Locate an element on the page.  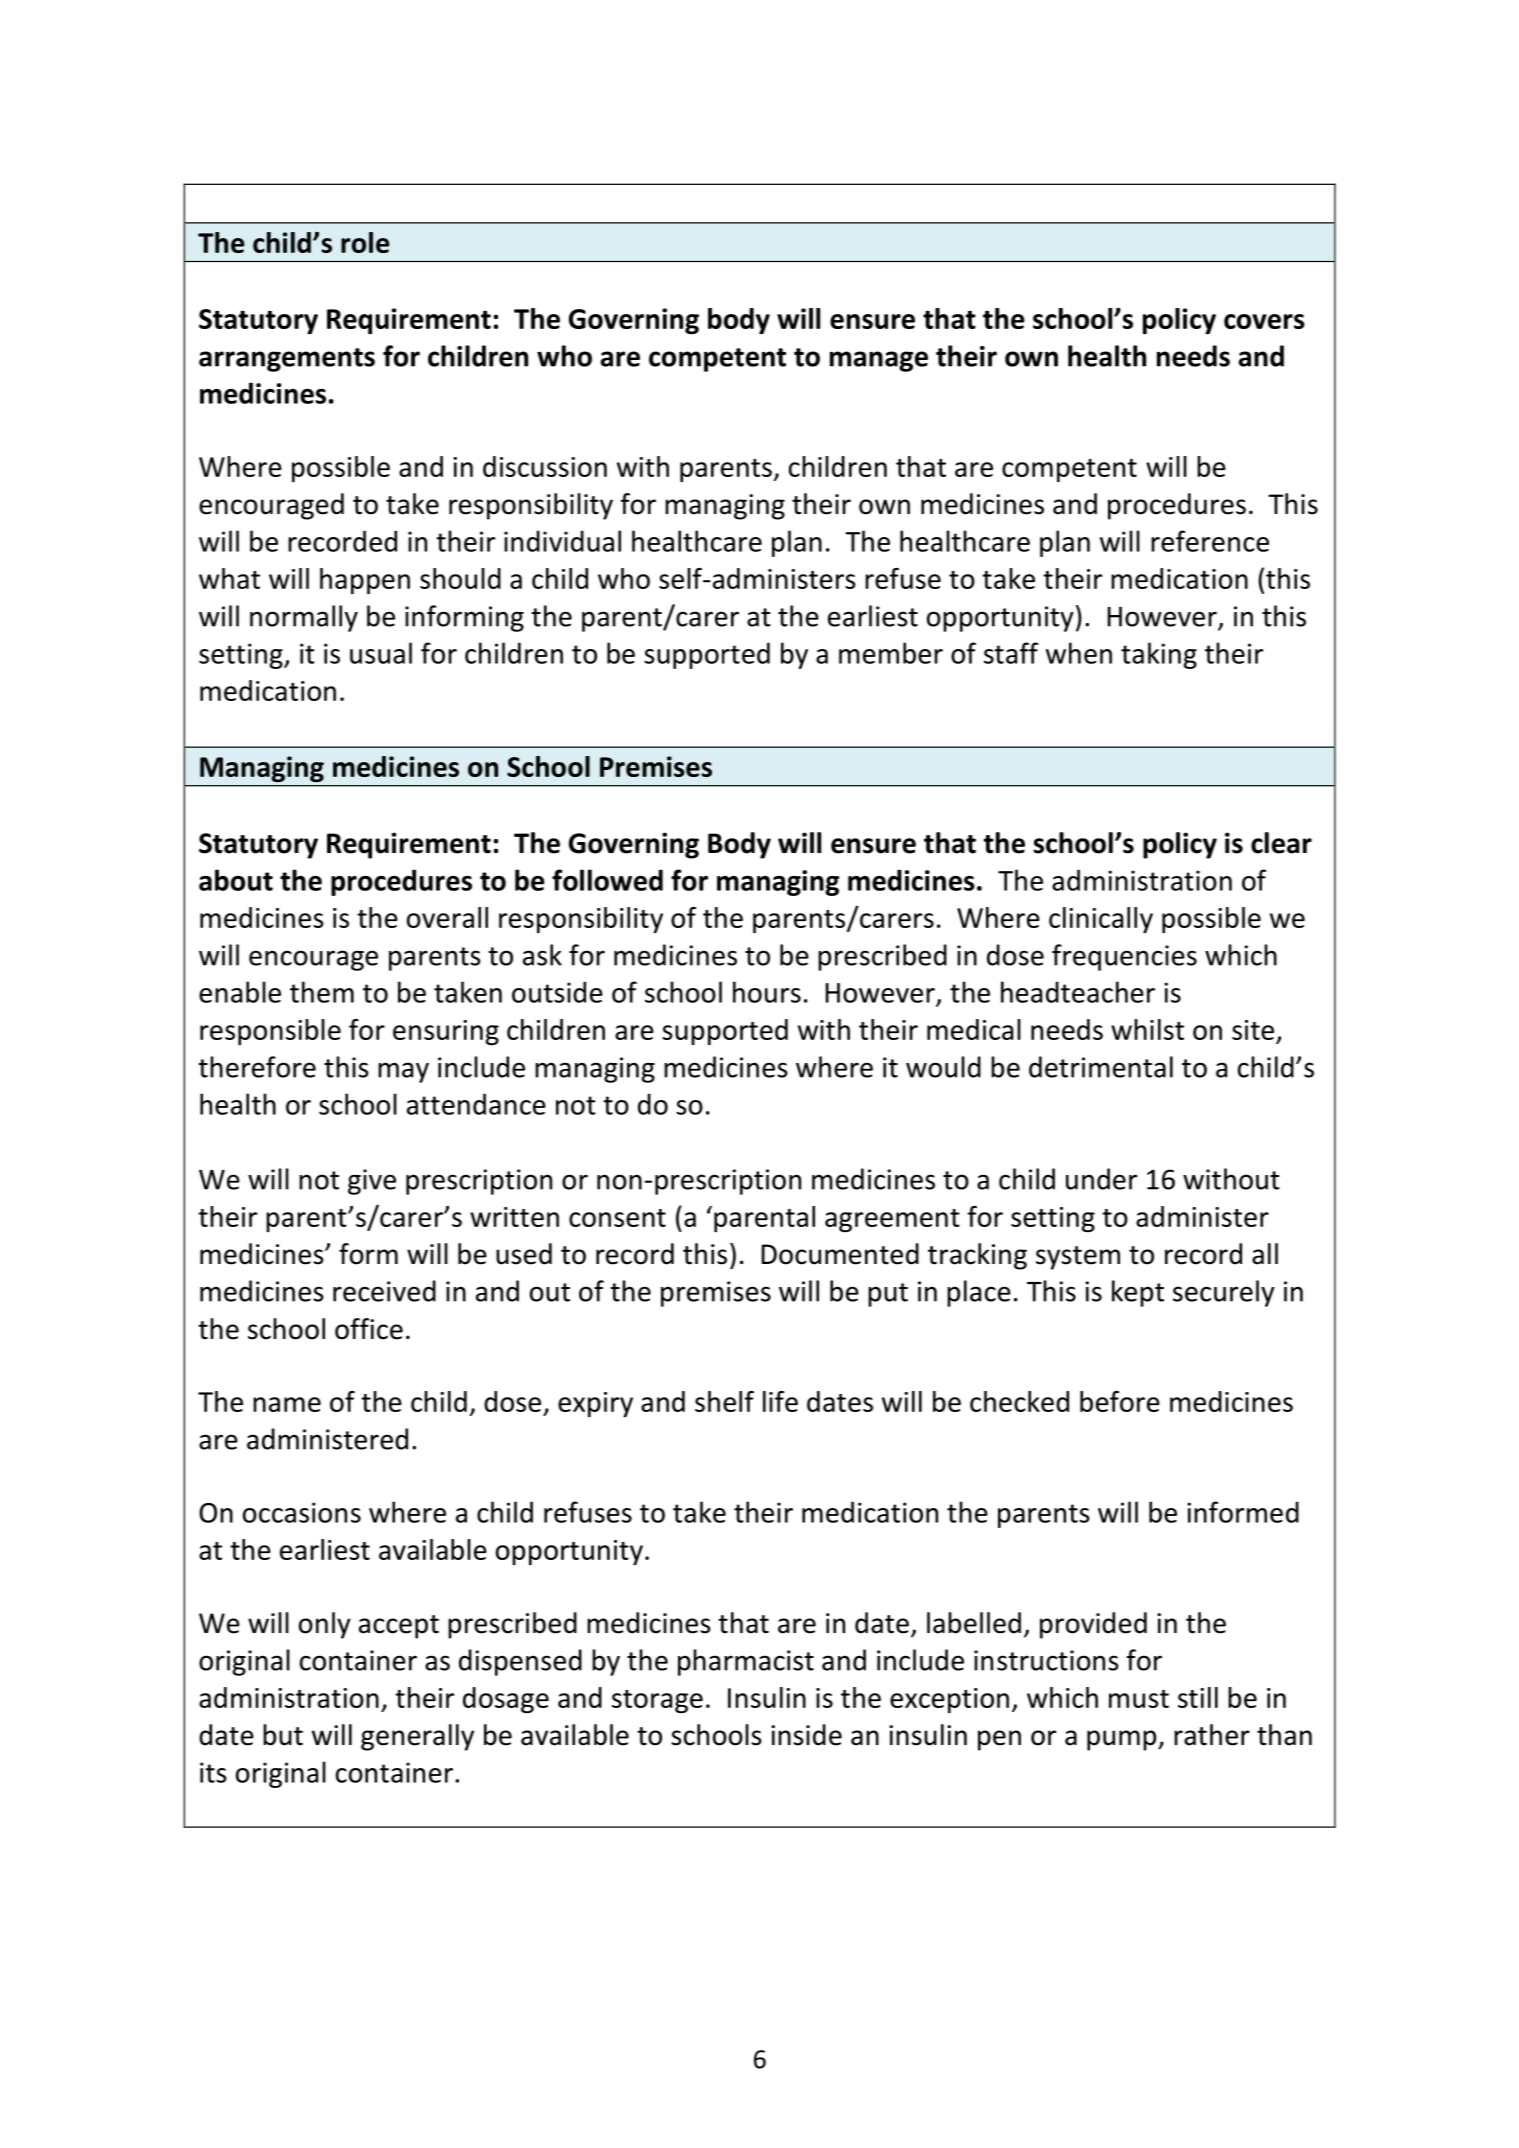
usual is located at coordinates (381, 653).
